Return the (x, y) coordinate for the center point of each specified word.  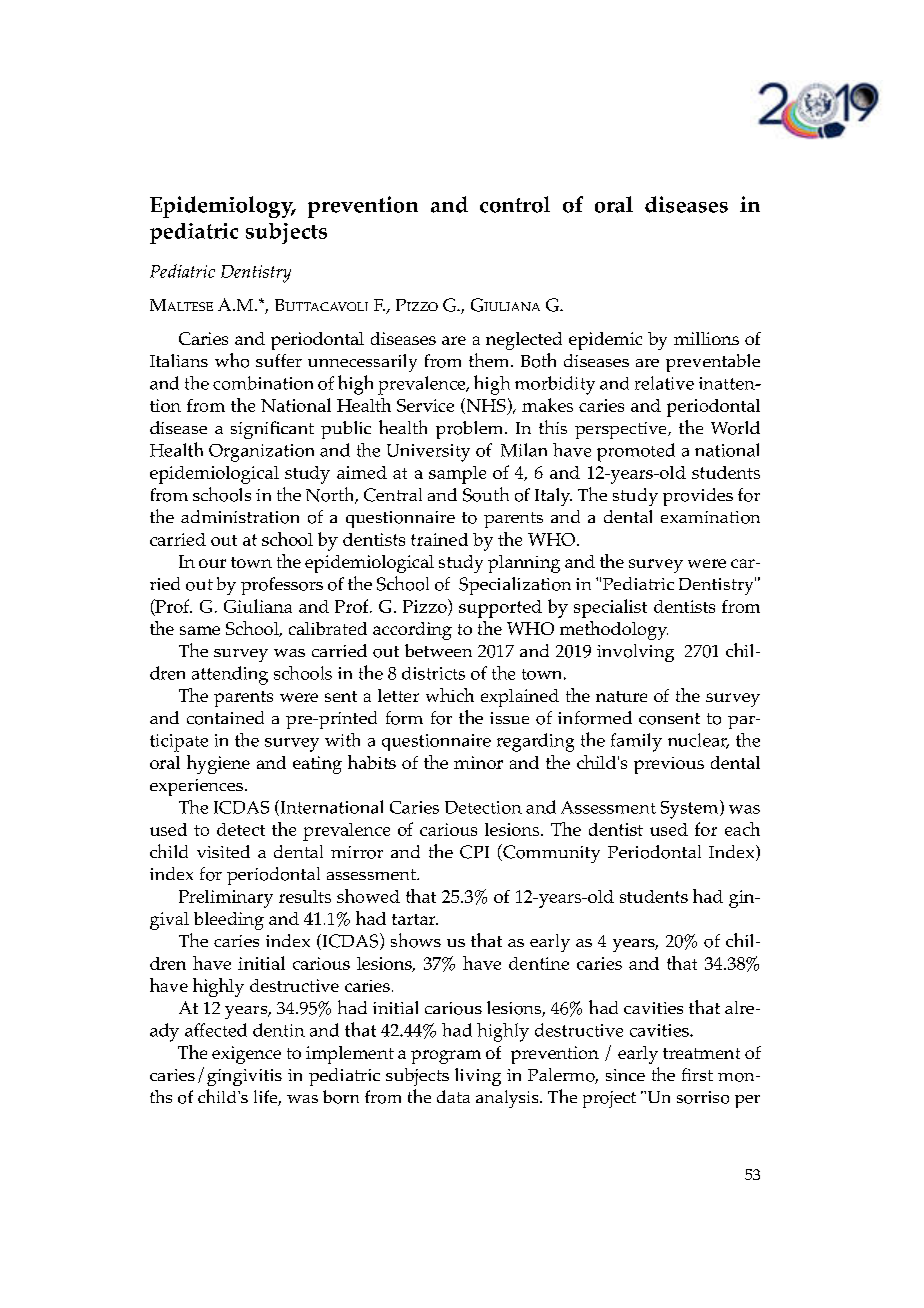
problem (471, 430)
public (346, 430)
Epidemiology (222, 207)
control (515, 204)
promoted (636, 452)
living (478, 1077)
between (438, 650)
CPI (474, 852)
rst (701, 1075)
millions (706, 338)
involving (635, 653)
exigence (246, 1055)
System (691, 809)
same (200, 630)
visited (223, 851)
